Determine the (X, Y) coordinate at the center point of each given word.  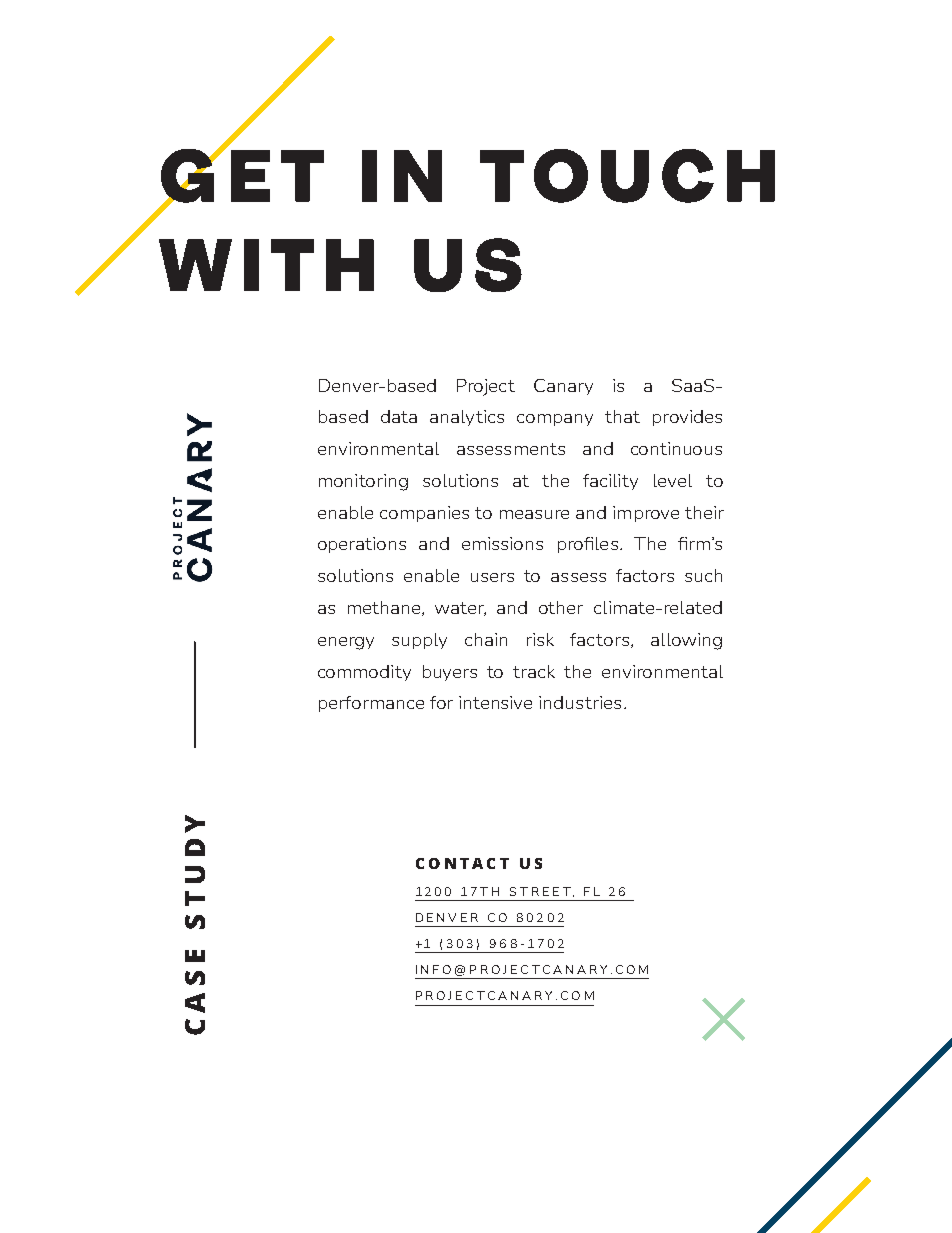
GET (242, 175)
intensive (495, 702)
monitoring (363, 482)
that (622, 416)
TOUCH (627, 176)
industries (580, 702)
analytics (467, 418)
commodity (364, 673)
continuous (676, 448)
